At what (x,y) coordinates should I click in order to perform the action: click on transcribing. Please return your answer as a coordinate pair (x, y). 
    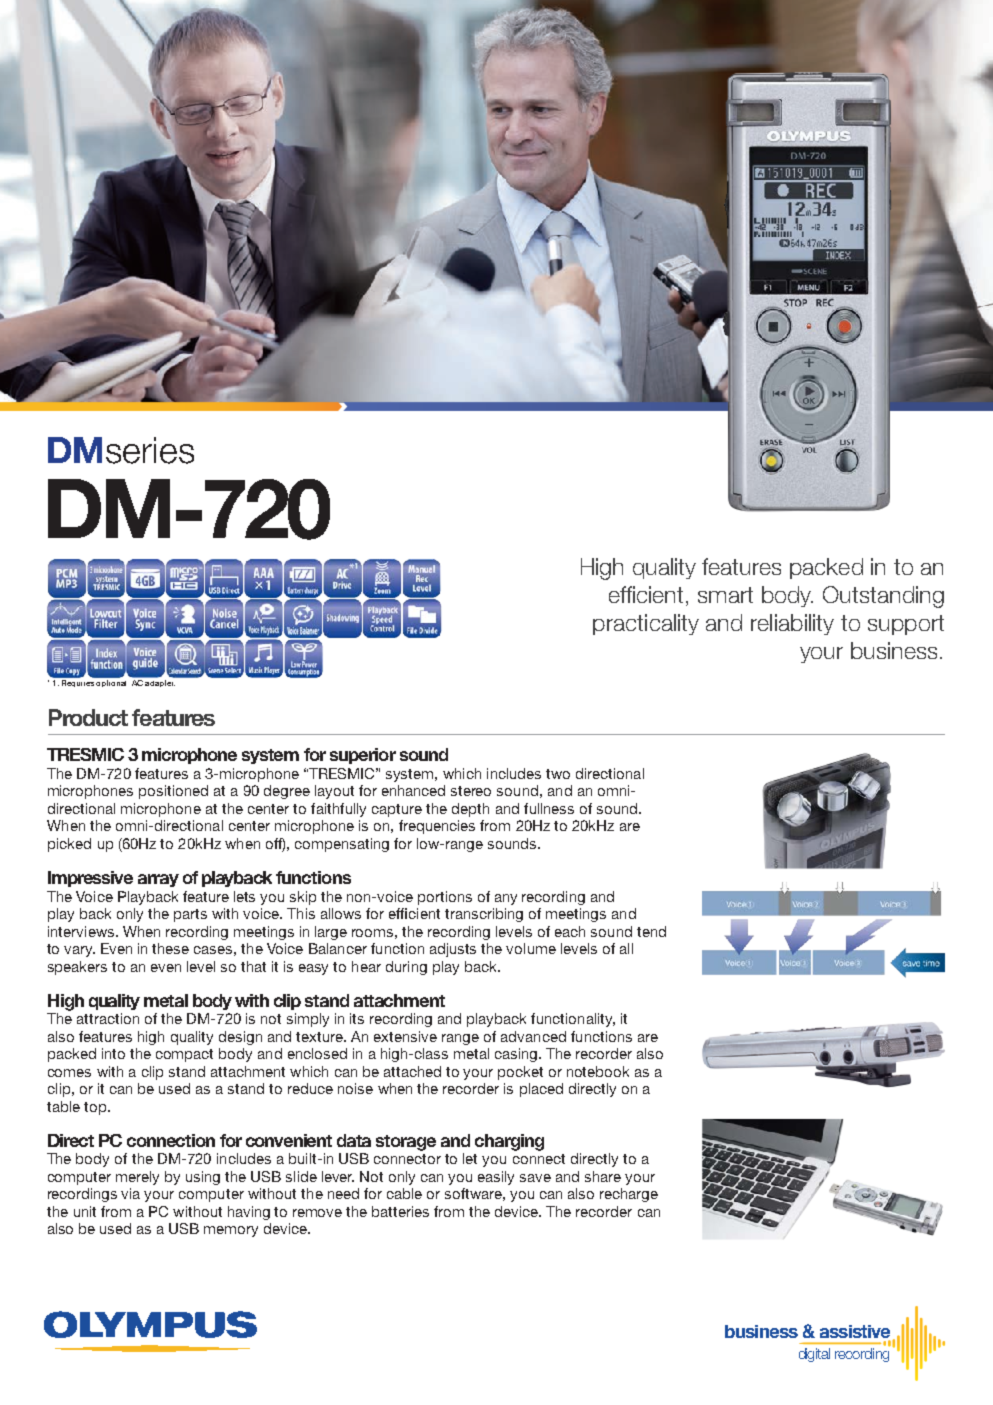
    Looking at the image, I should click on (484, 915).
